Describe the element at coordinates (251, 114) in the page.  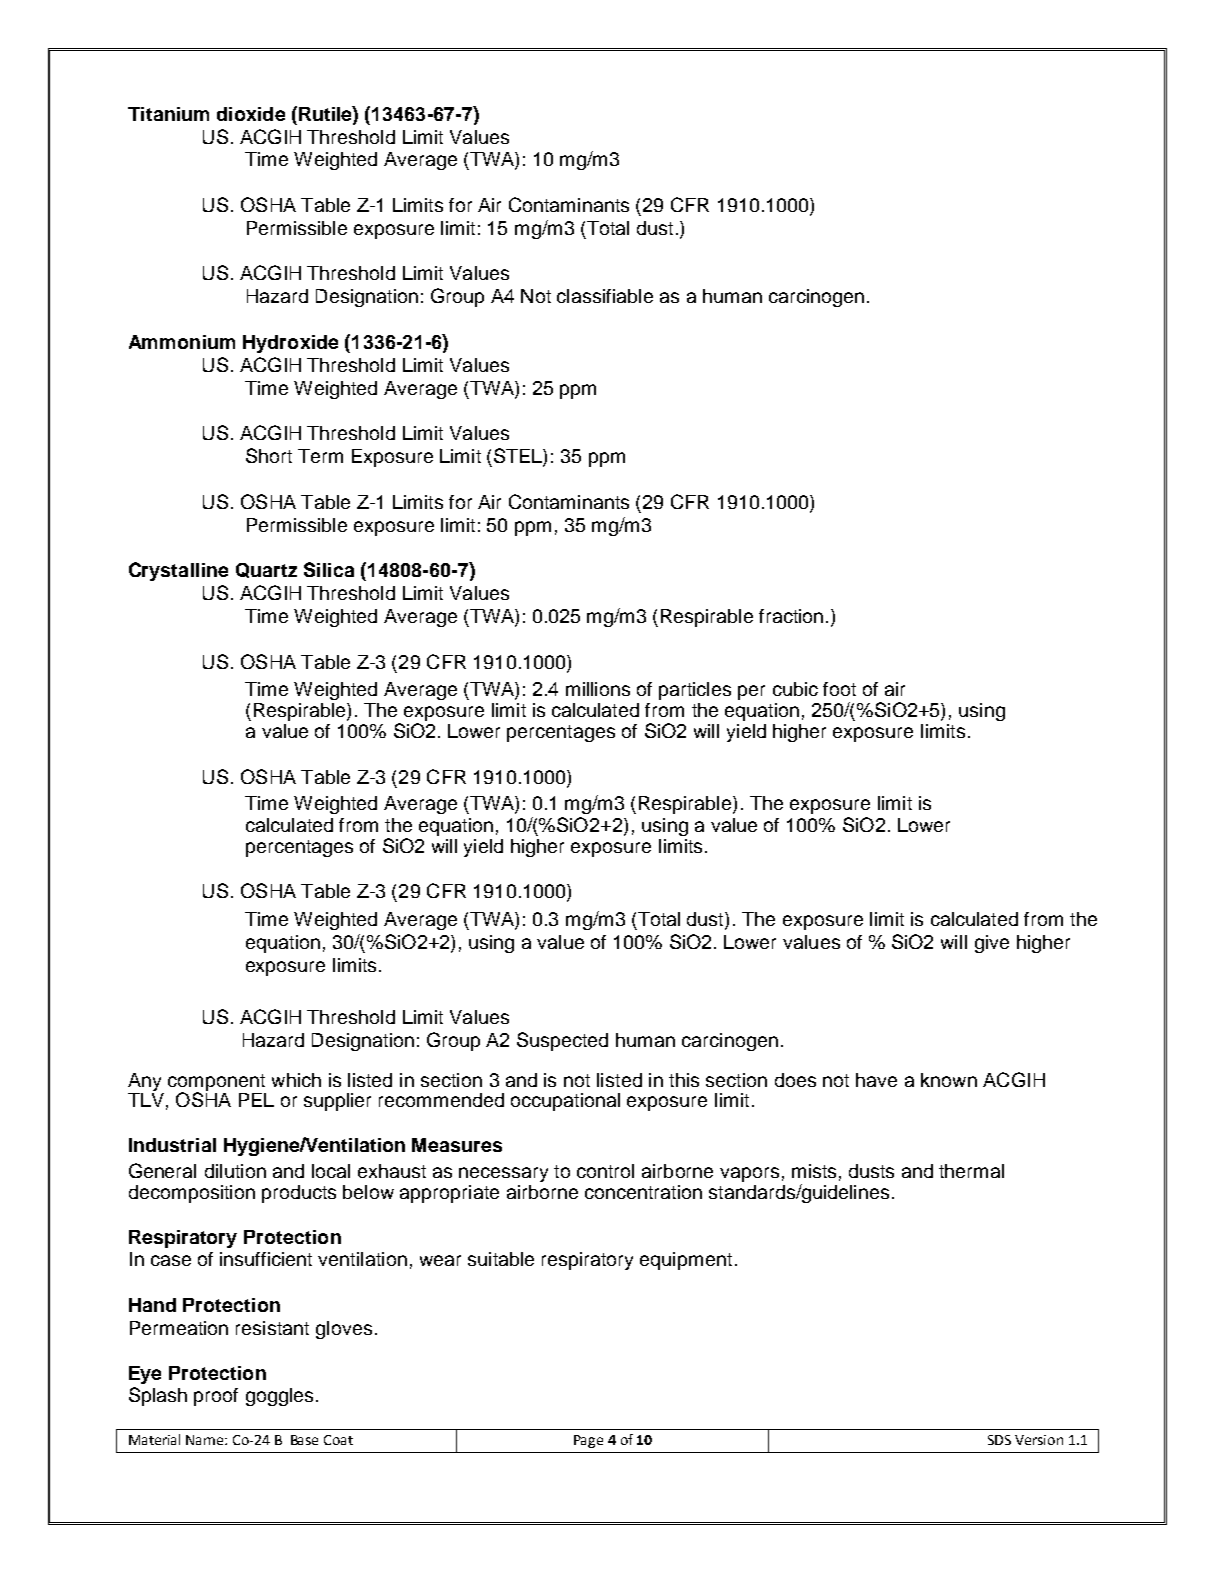
I see `dioxide` at that location.
